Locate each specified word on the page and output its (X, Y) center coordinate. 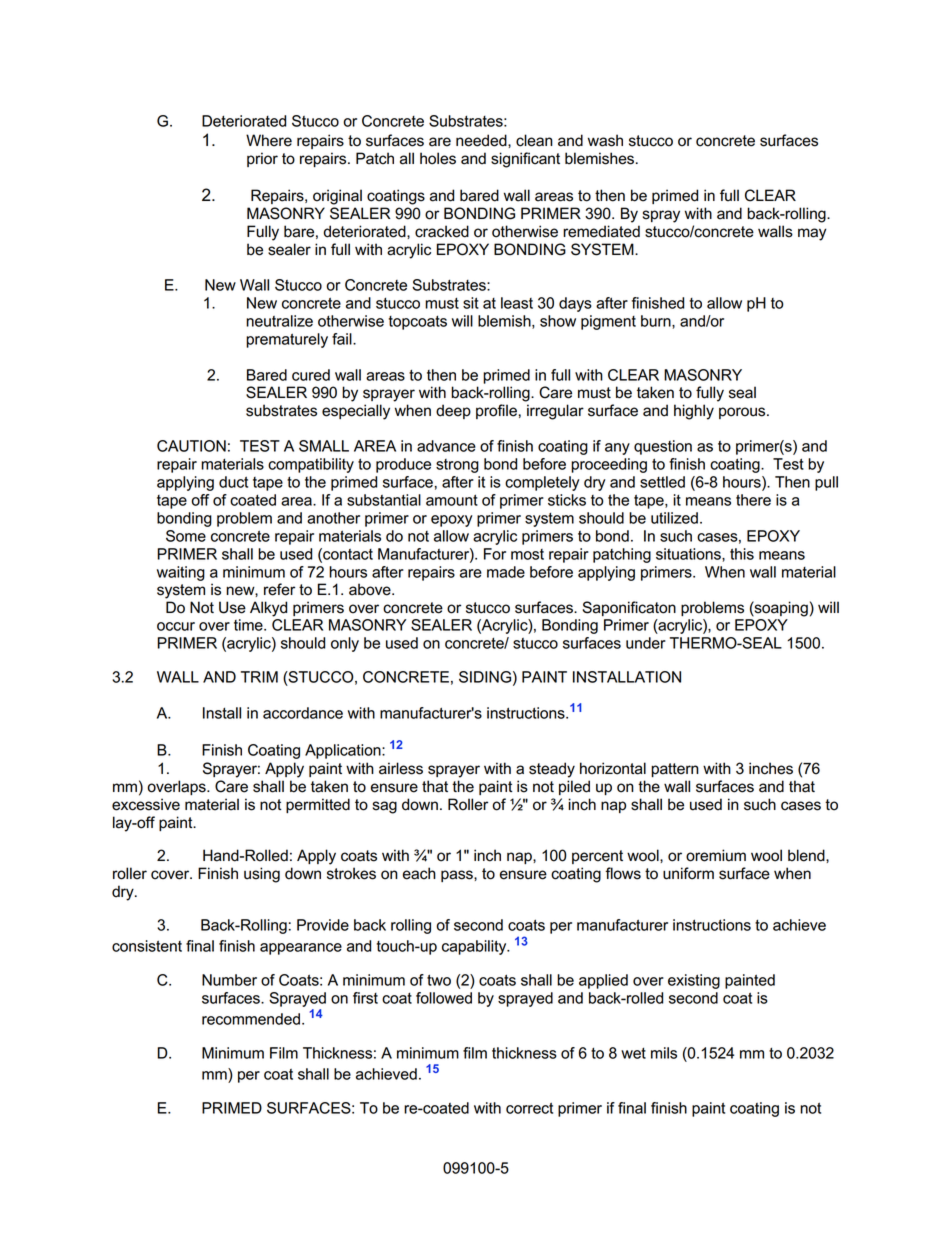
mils (664, 1053)
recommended (251, 1019)
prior (262, 159)
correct (529, 1108)
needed (482, 140)
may (812, 234)
